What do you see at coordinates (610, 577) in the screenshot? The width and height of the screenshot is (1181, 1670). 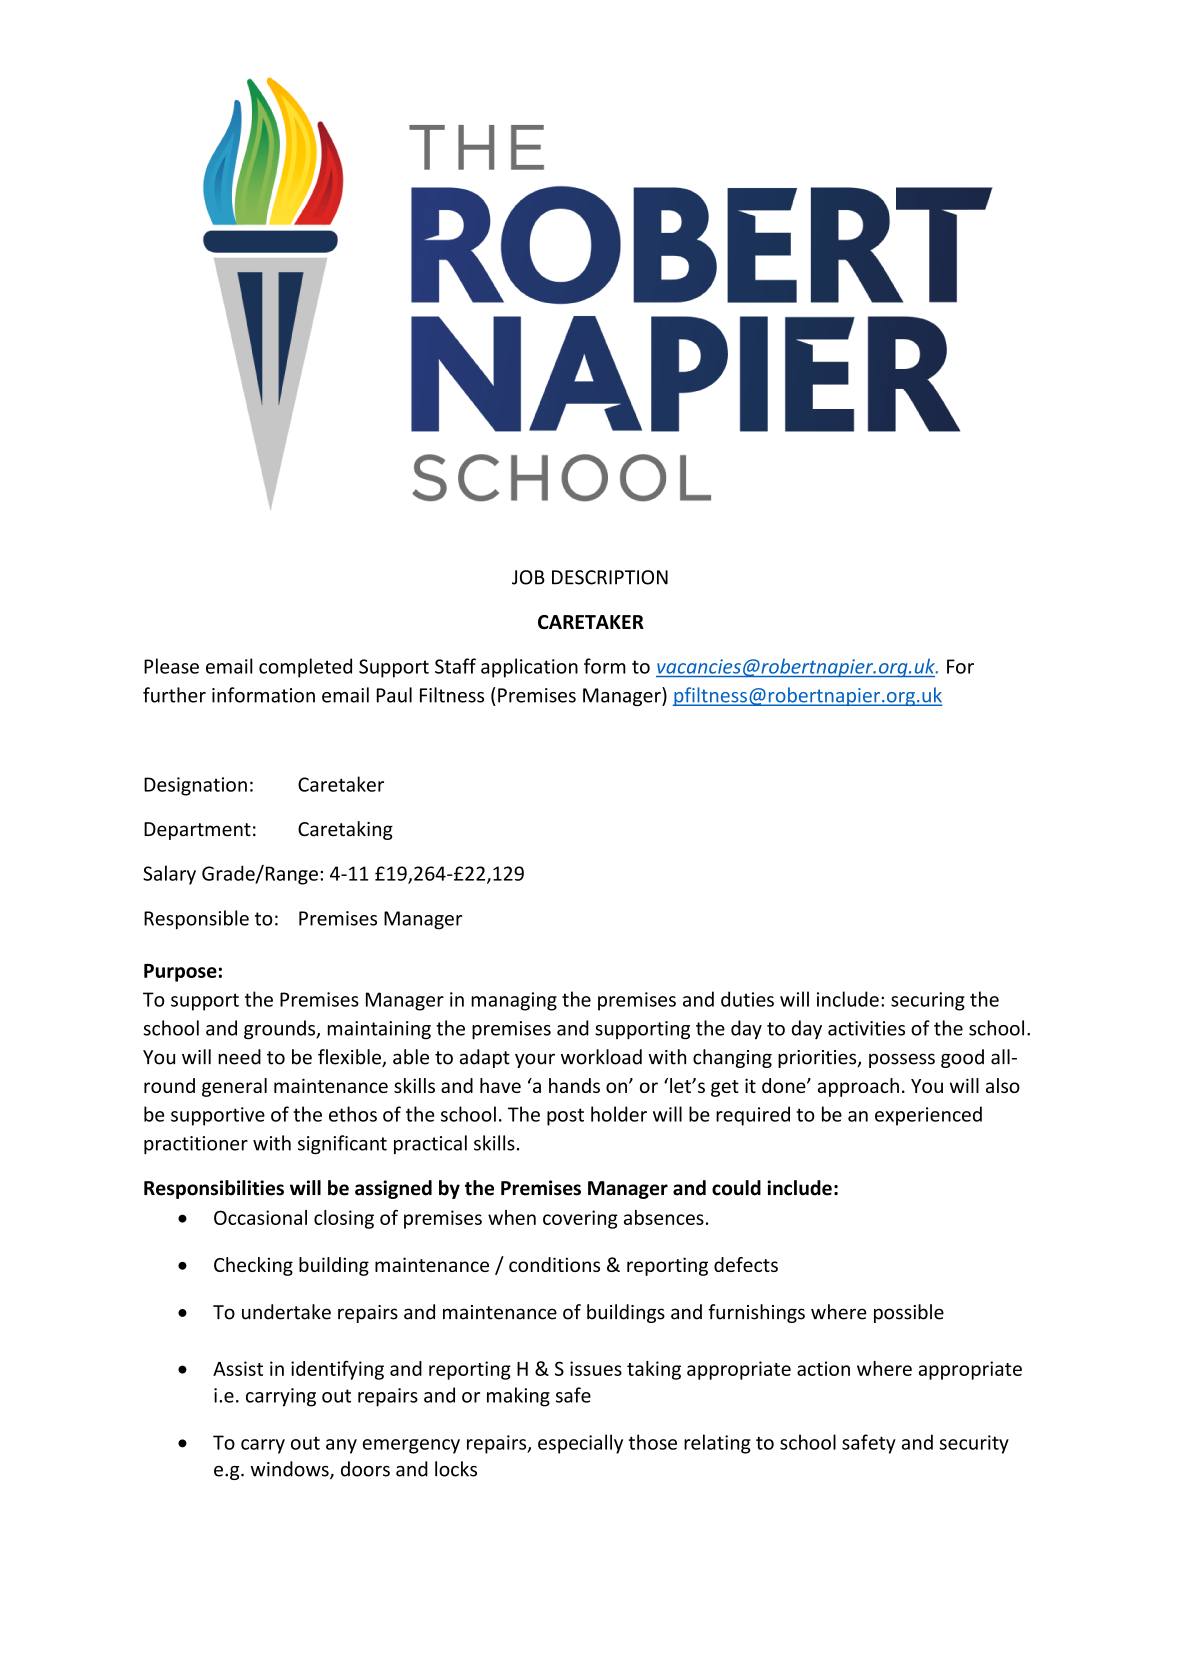 I see `DESCRIPTION` at bounding box center [610, 577].
